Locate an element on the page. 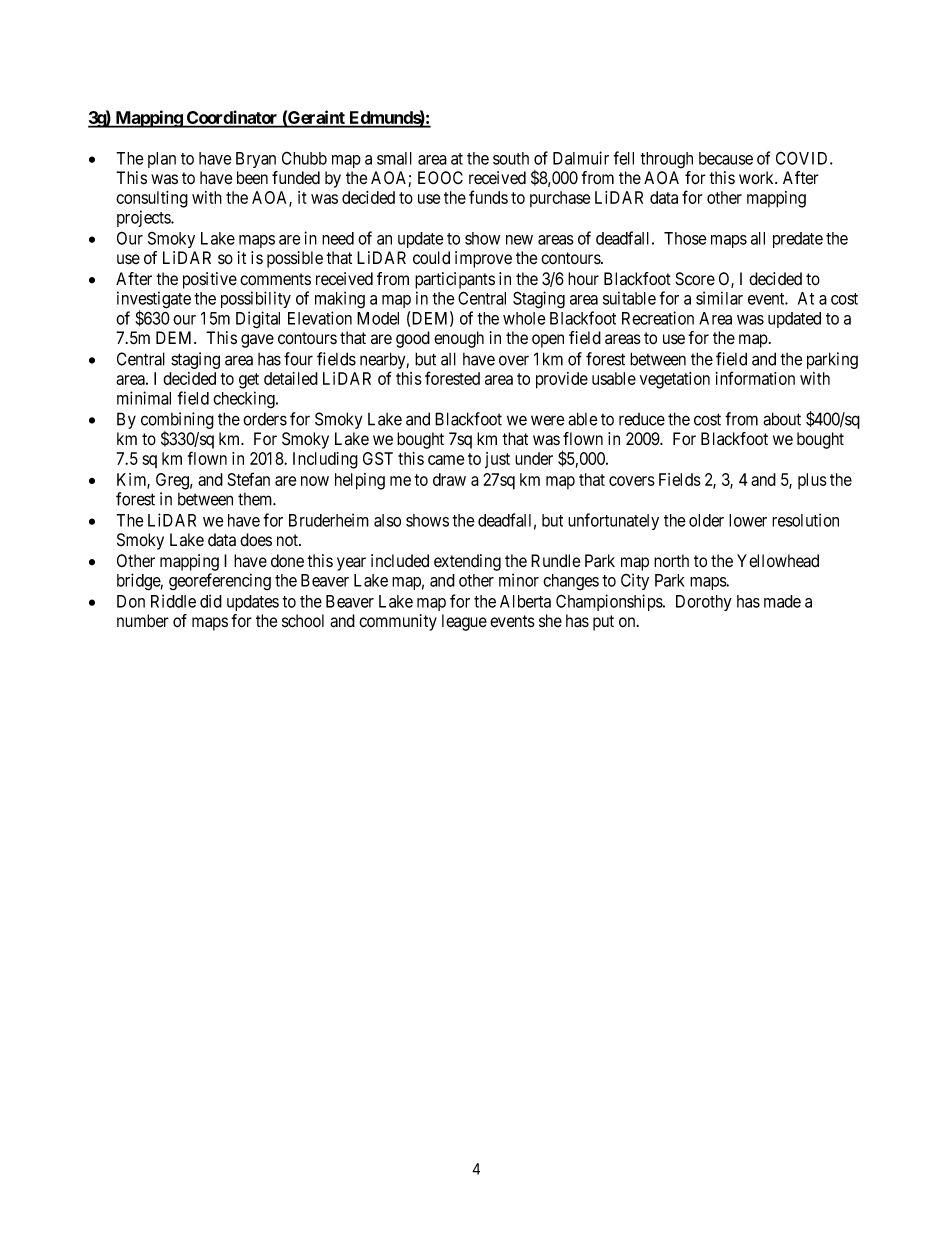 The width and height of the document is (952, 1233). similar is located at coordinates (719, 298).
